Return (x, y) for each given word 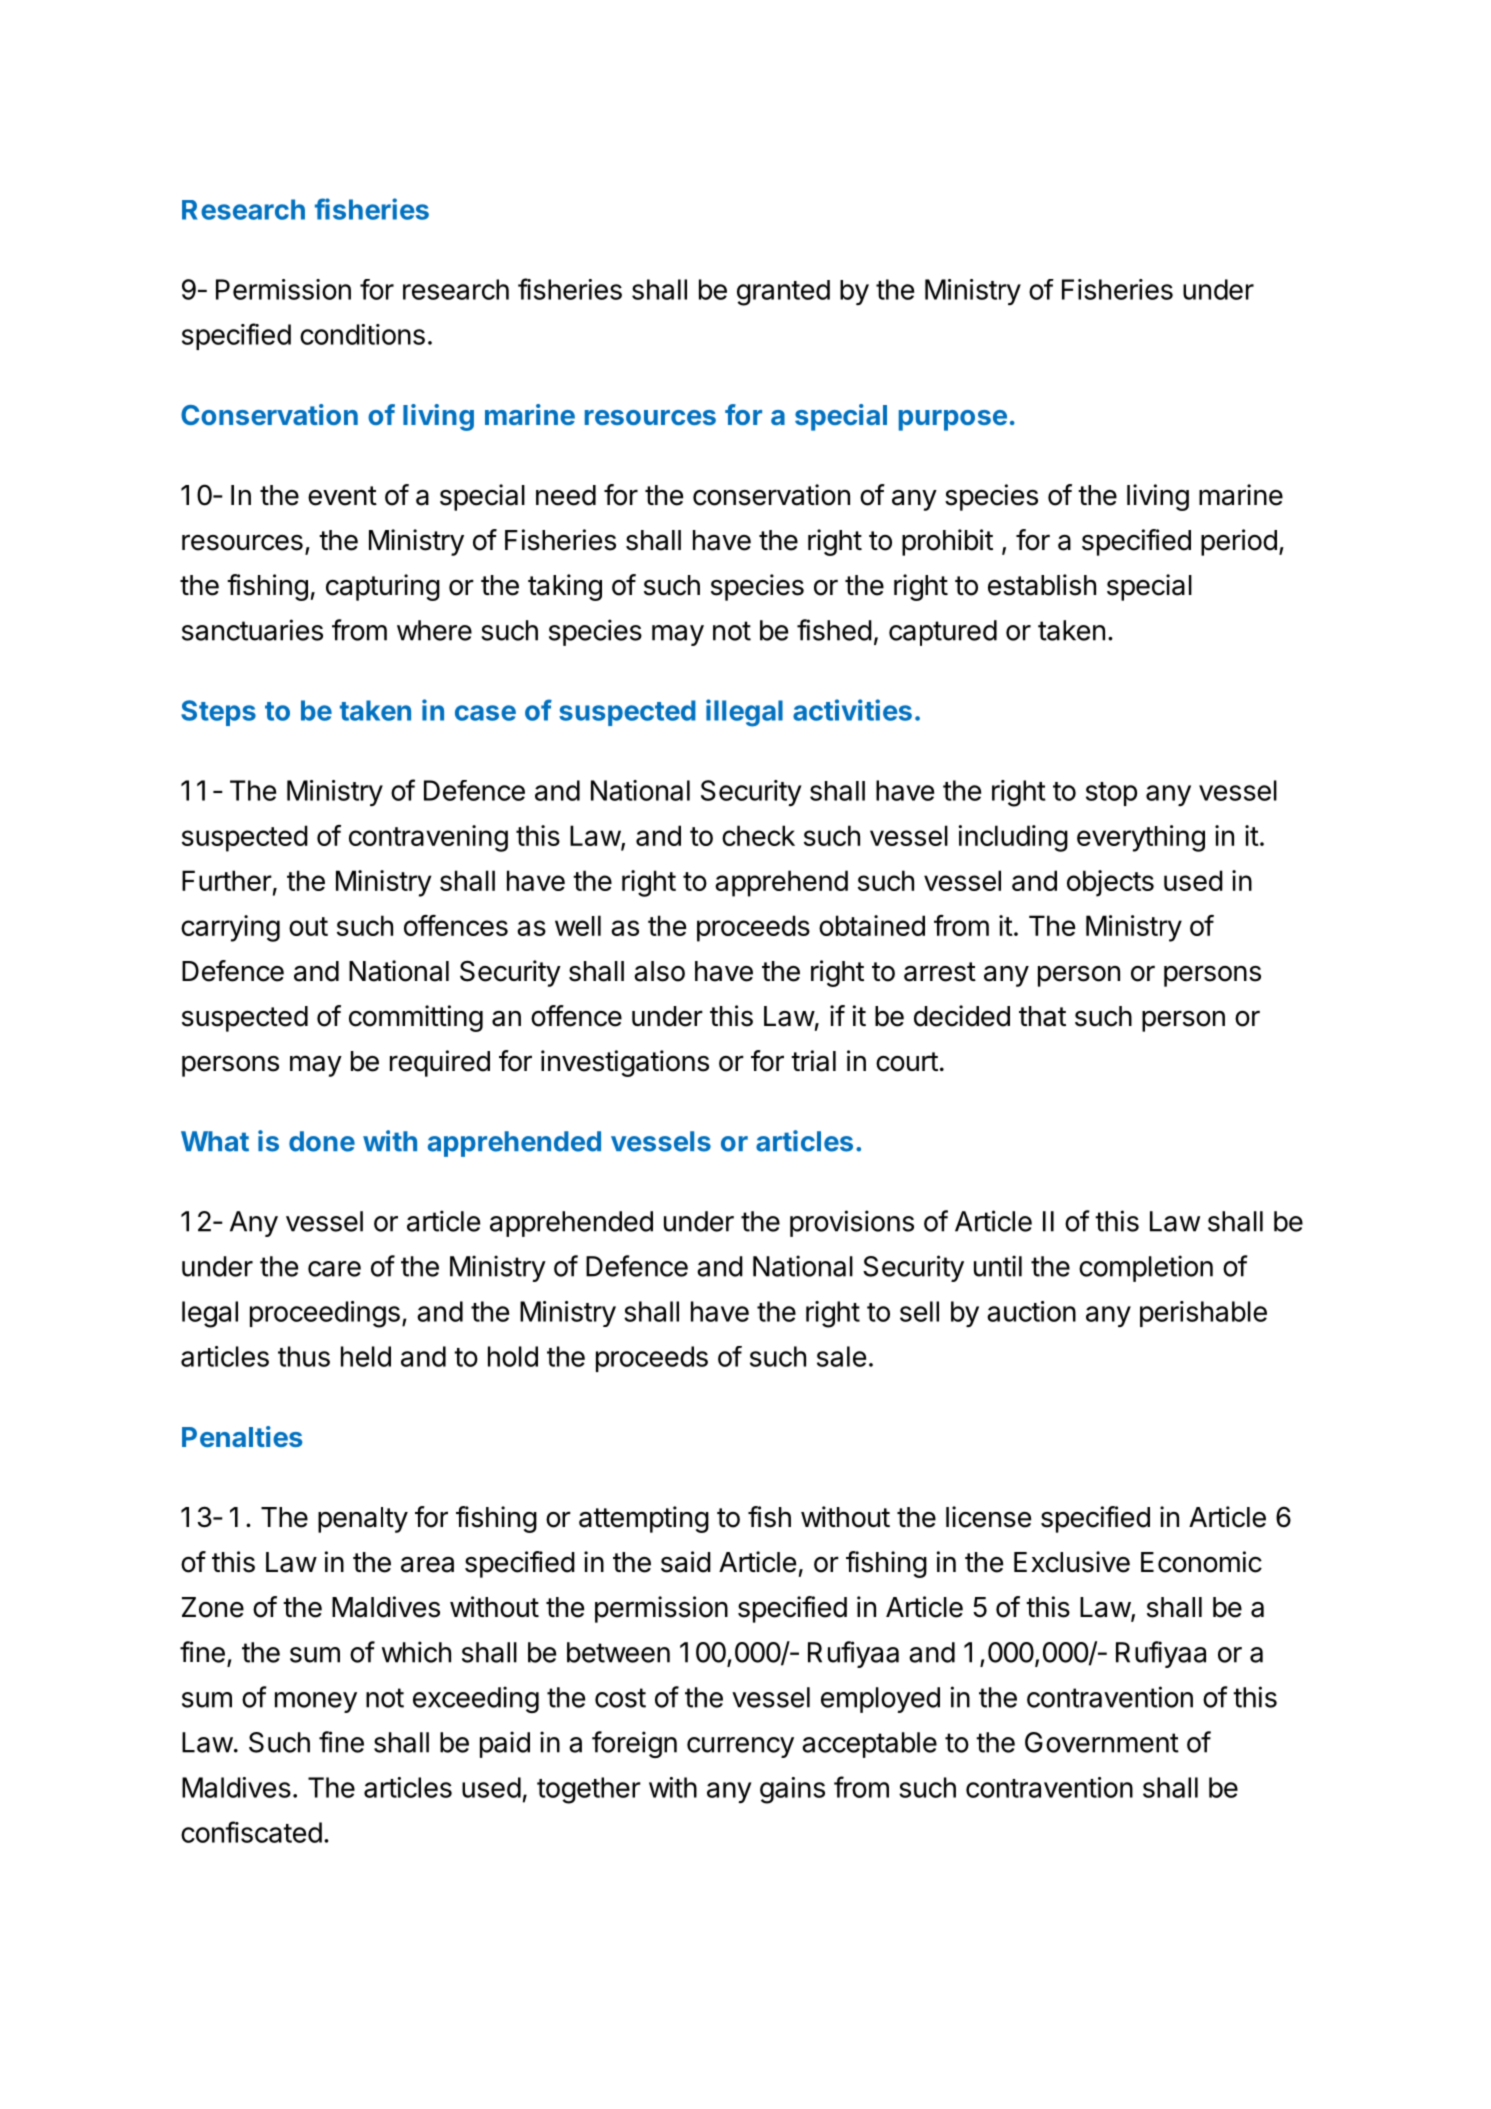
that (1042, 1016)
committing (416, 1018)
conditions (362, 334)
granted (783, 293)
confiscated (251, 1832)
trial (813, 1061)
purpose (953, 420)
